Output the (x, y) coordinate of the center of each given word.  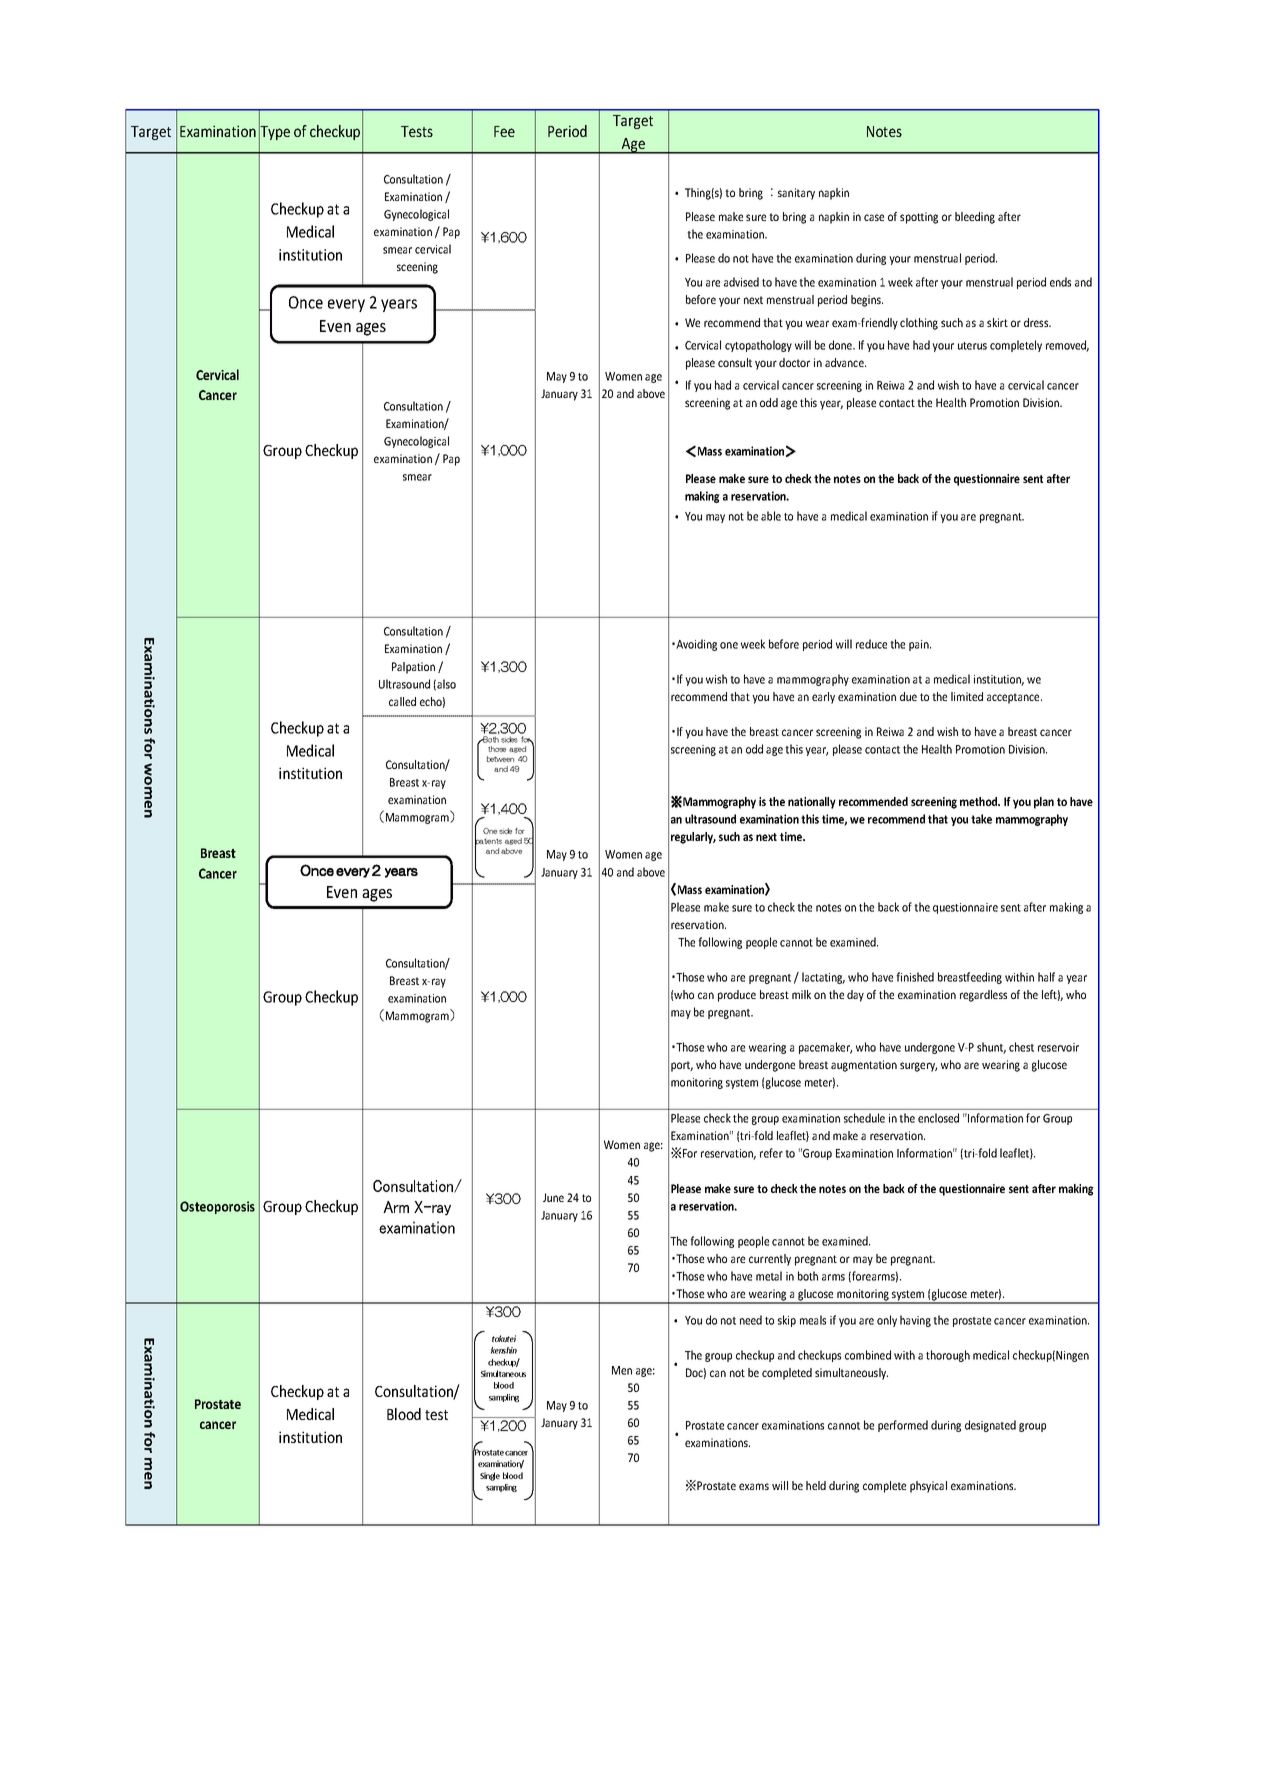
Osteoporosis (217, 1207)
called (402, 701)
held (816, 1485)
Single (490, 1476)
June (553, 1197)
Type (274, 133)
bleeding (975, 218)
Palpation (413, 668)
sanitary (796, 194)
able (771, 516)
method (980, 801)
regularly (693, 838)
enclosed (938, 1118)
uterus (972, 346)
